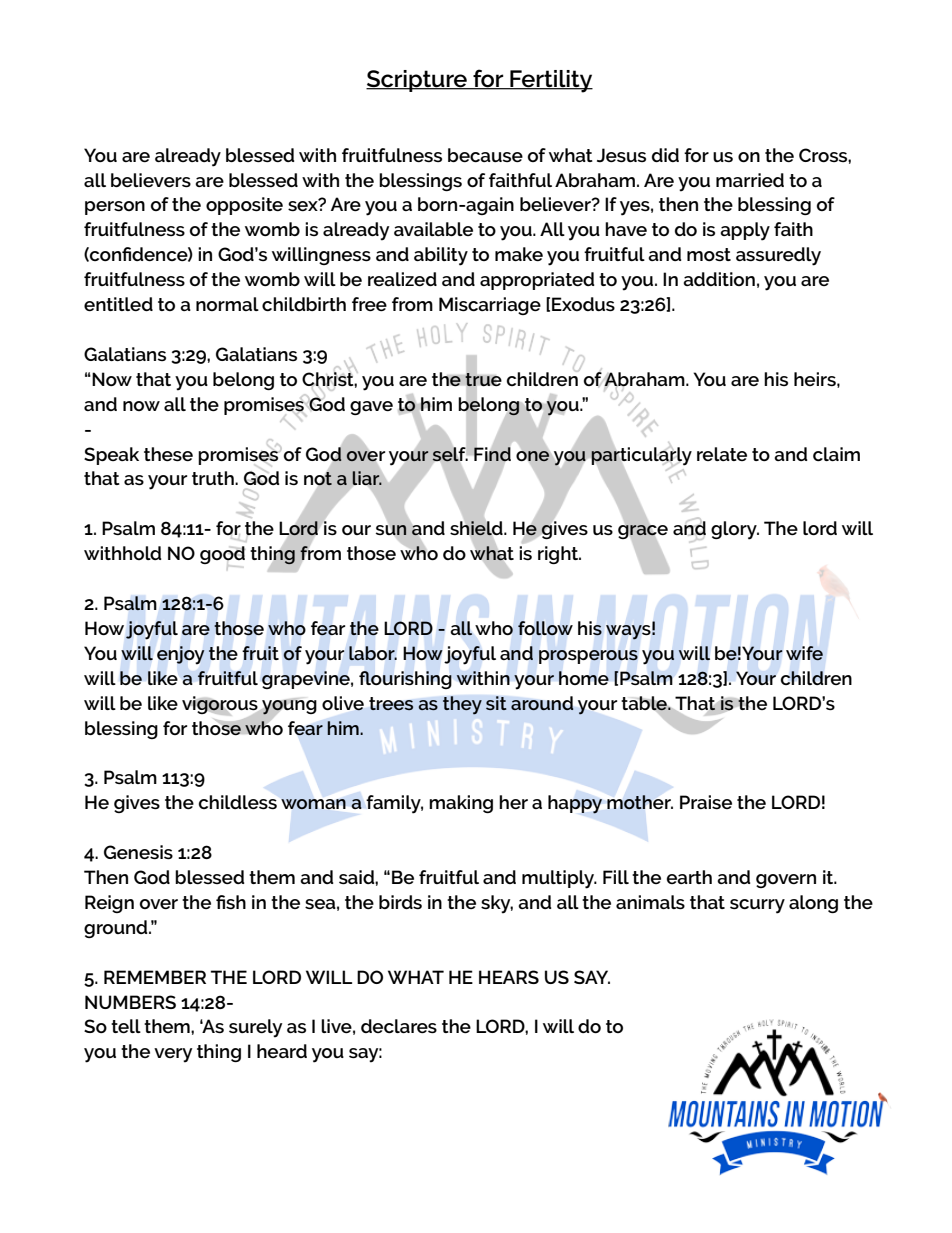 The height and width of the document is (1233, 952). I want to click on very, so click(173, 1055).
